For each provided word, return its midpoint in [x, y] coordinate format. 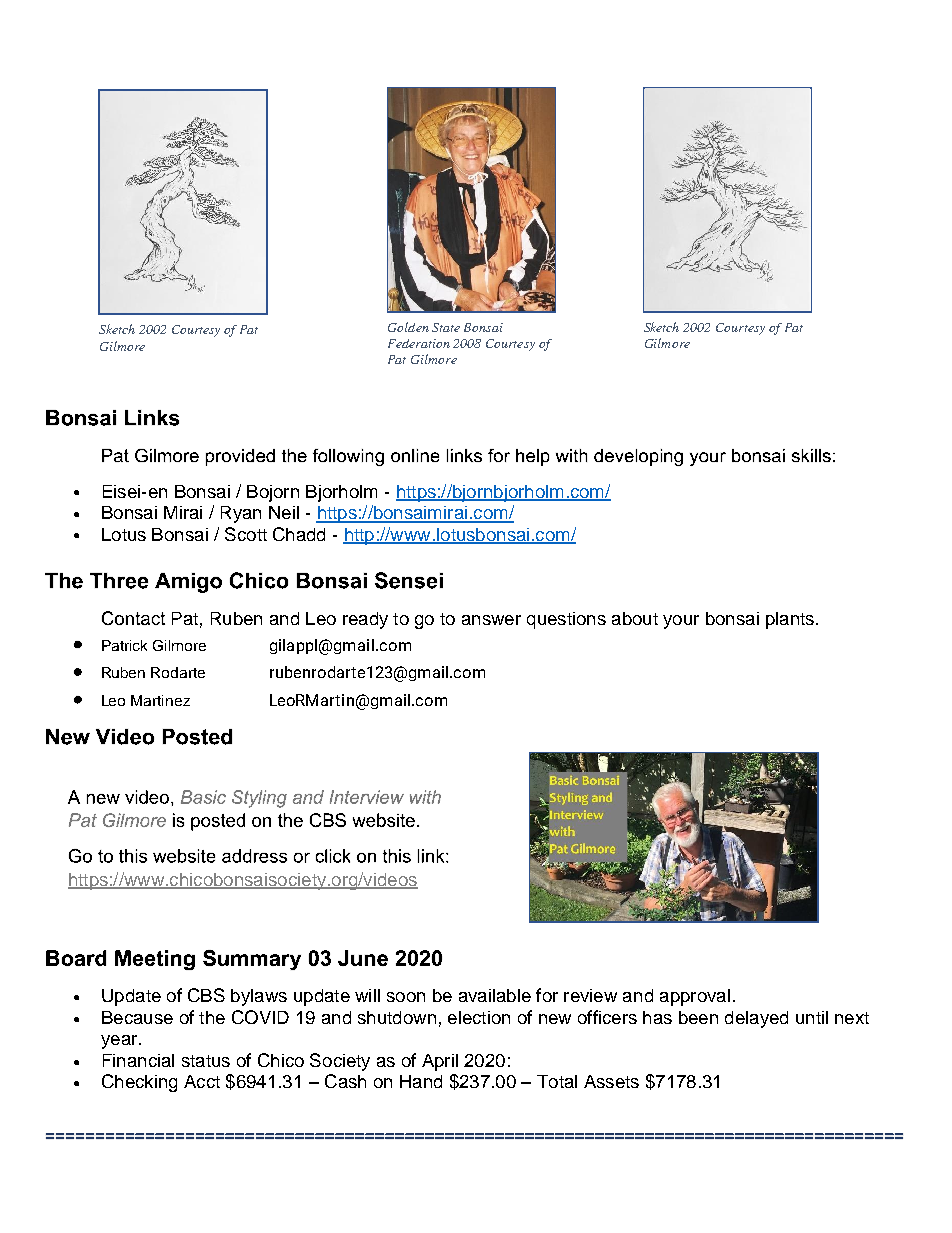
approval [695, 997]
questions [566, 620]
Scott [246, 534]
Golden [408, 327]
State [446, 327]
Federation [419, 343]
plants [790, 620]
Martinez [160, 700]
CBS [206, 995]
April [440, 1062]
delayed [756, 1019]
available [495, 995]
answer [491, 620]
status [206, 1061]
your [681, 622]
